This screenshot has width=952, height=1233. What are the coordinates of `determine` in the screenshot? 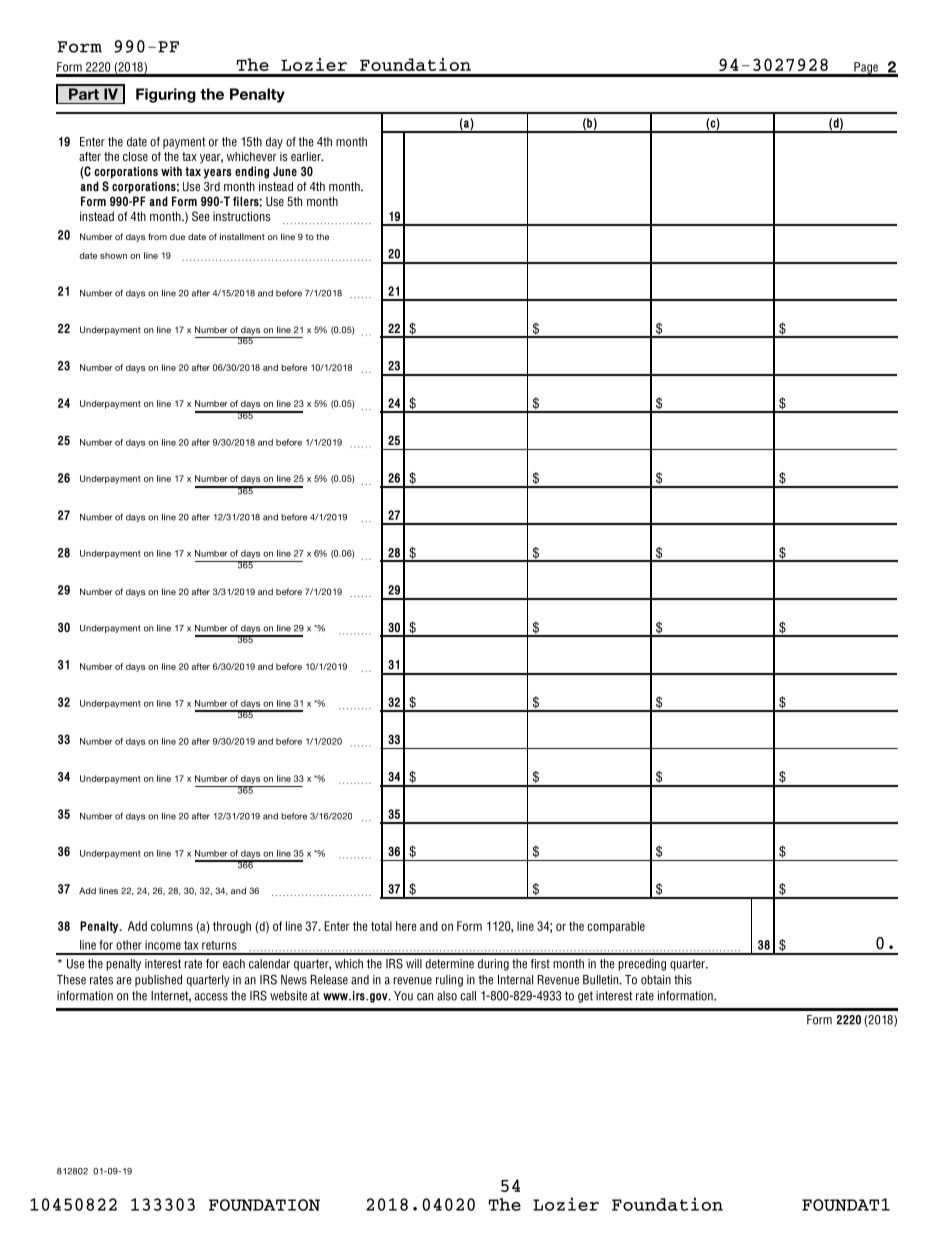 It's located at (449, 964).
